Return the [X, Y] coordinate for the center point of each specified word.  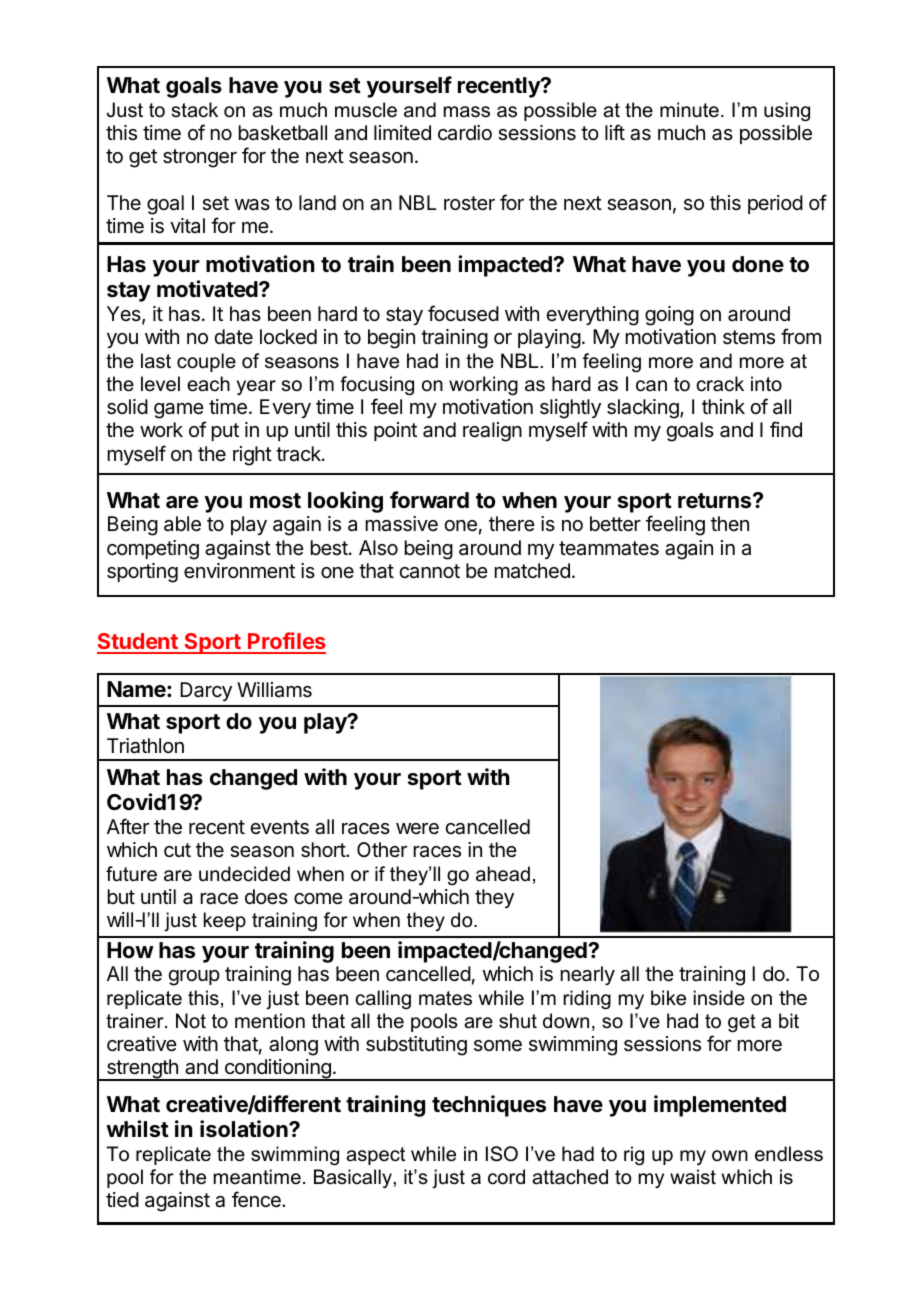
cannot [429, 571]
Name [137, 689]
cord [506, 1177]
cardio [465, 133]
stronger [200, 158]
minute [689, 110]
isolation [245, 1129]
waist [693, 1177]
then [730, 523]
